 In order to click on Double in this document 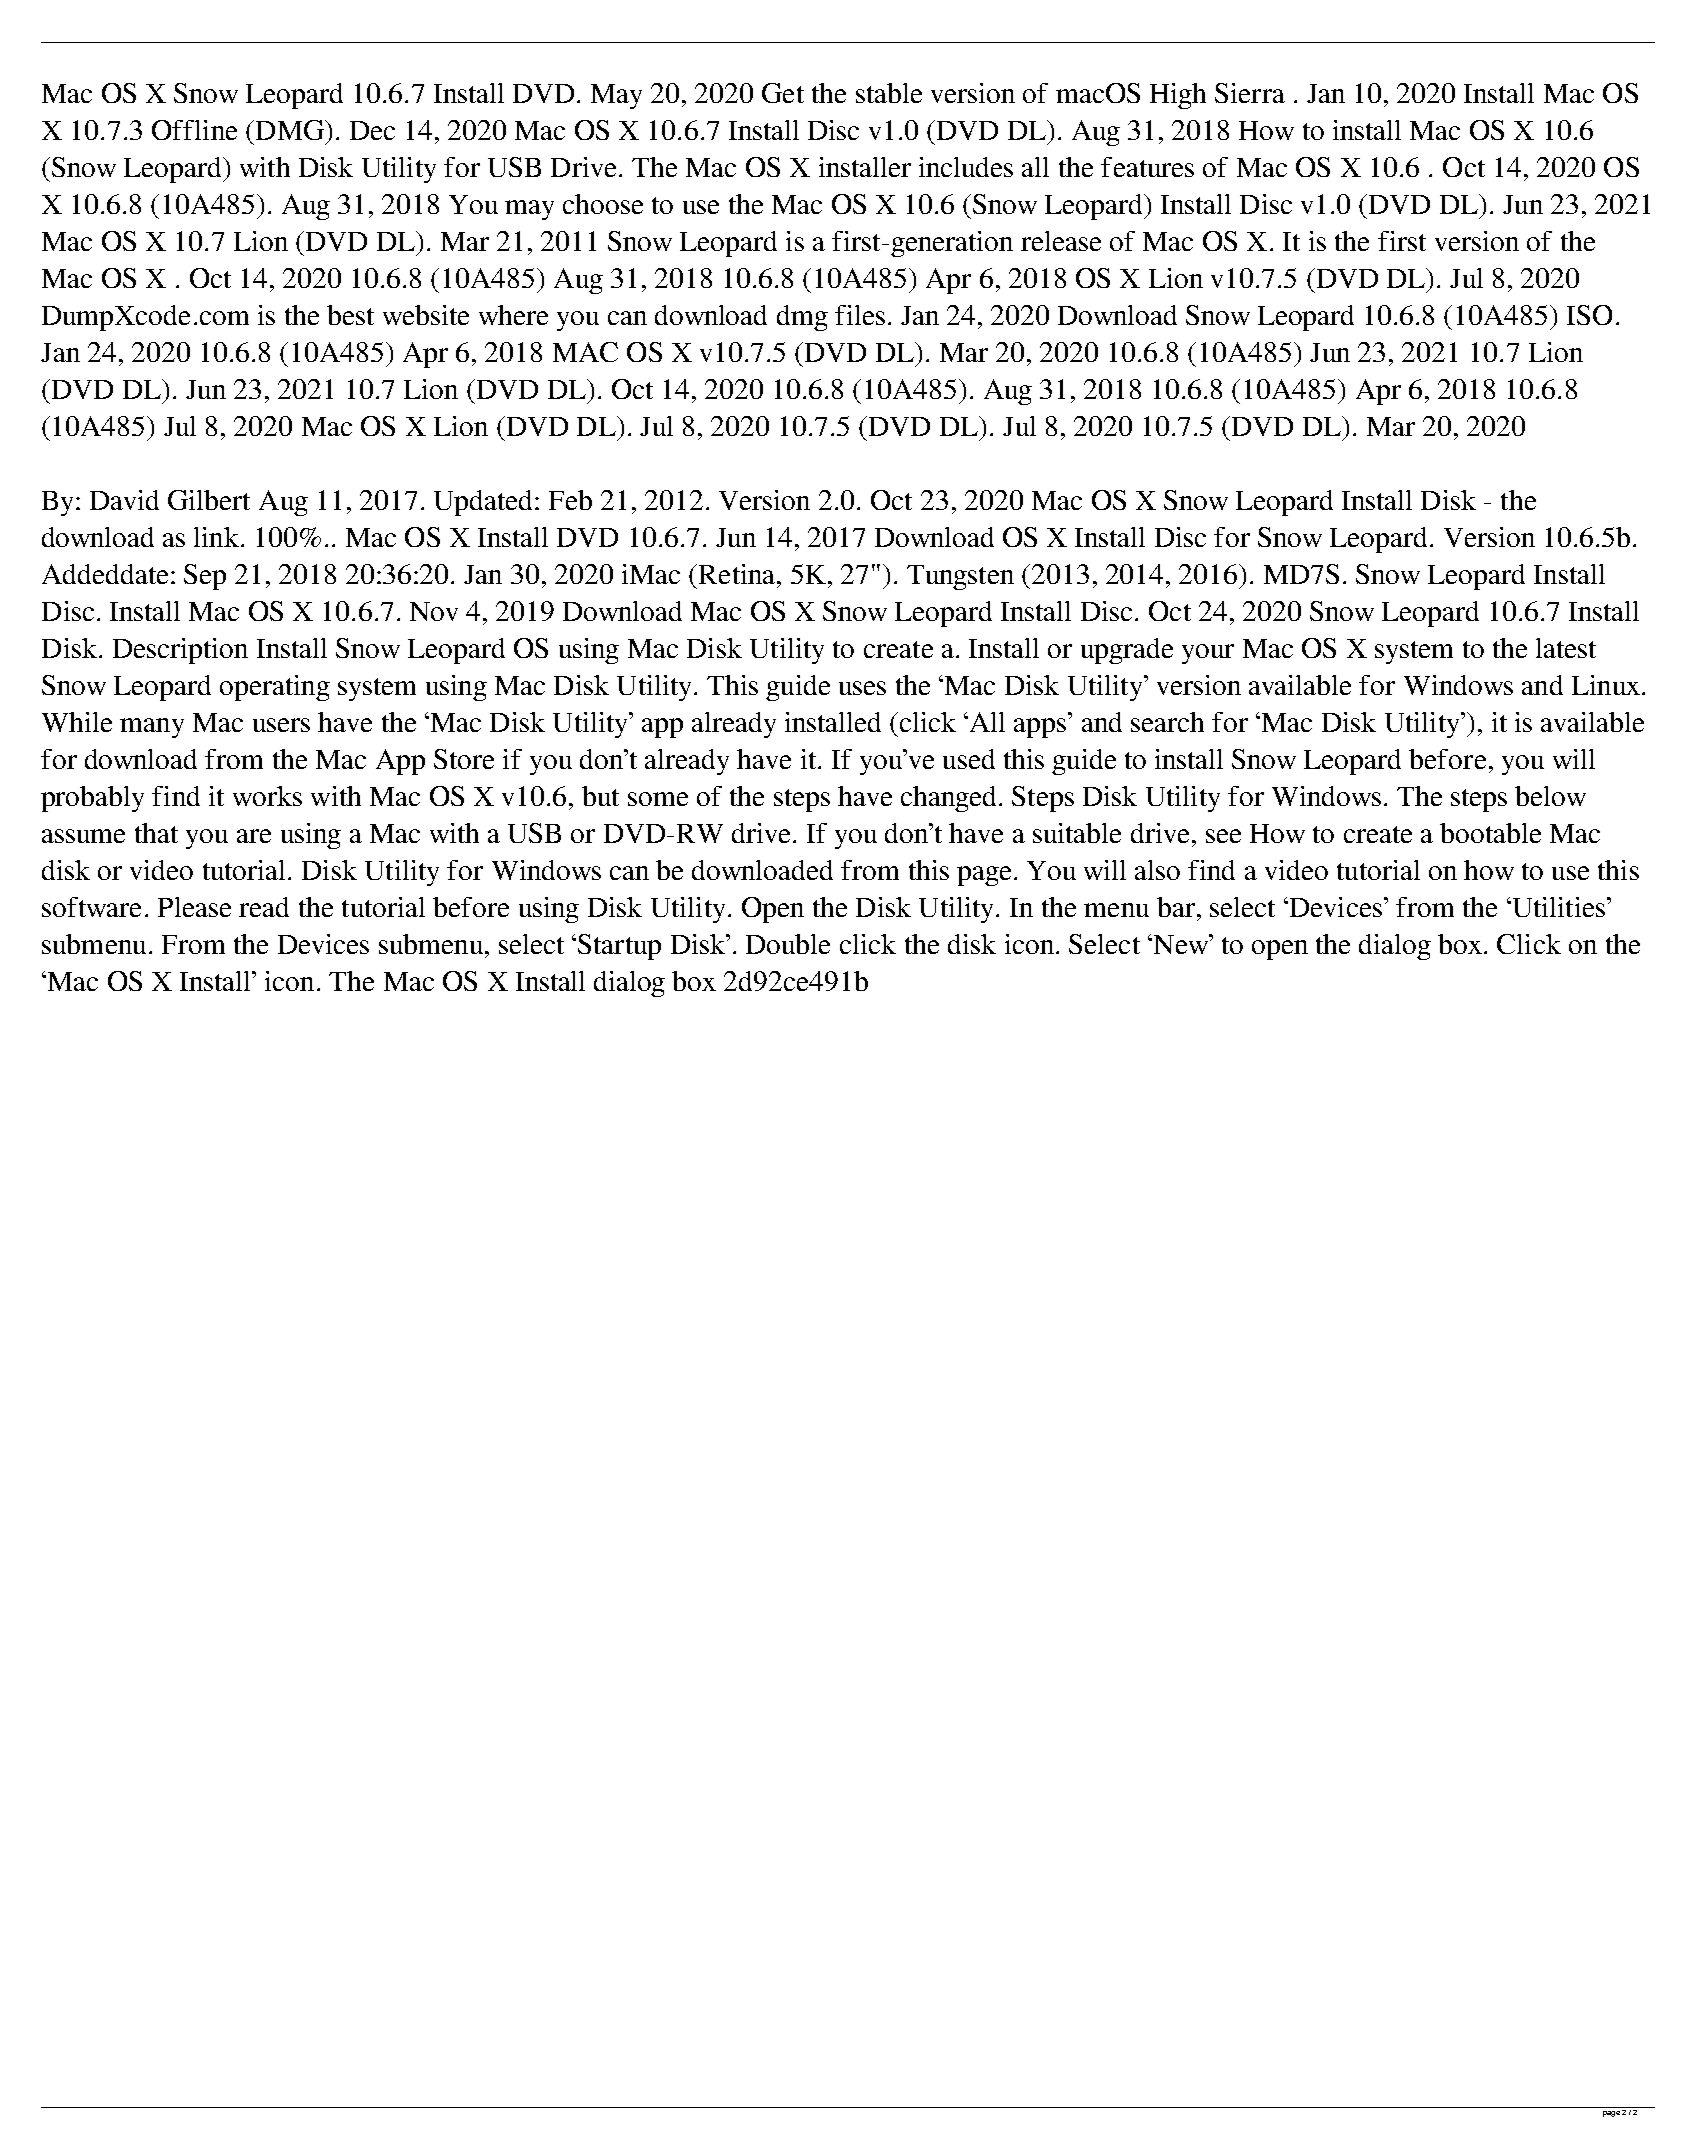, I will do `click(788, 944)`.
